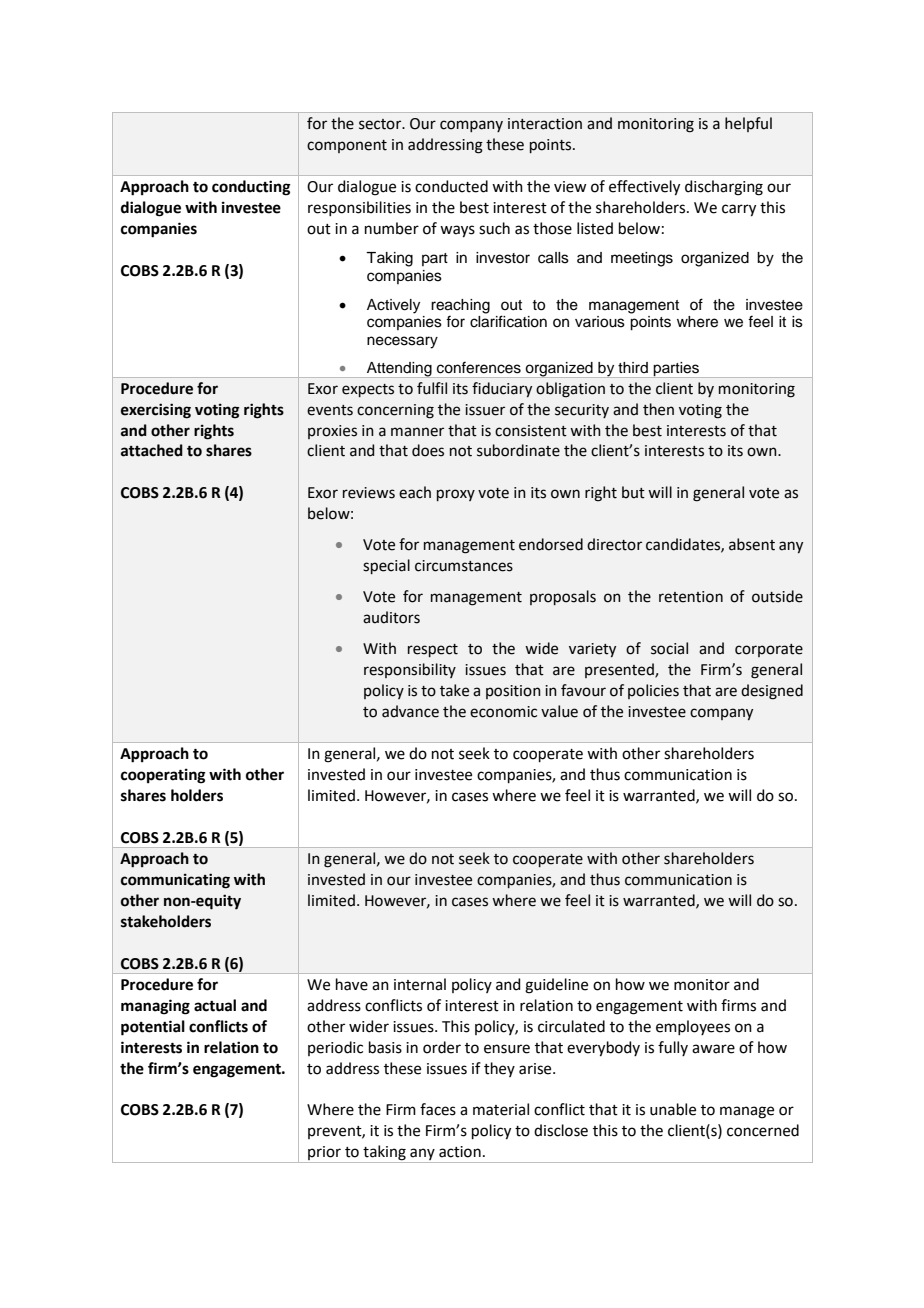  Describe the element at coordinates (451, 186) in the screenshot. I see `conducted` at that location.
